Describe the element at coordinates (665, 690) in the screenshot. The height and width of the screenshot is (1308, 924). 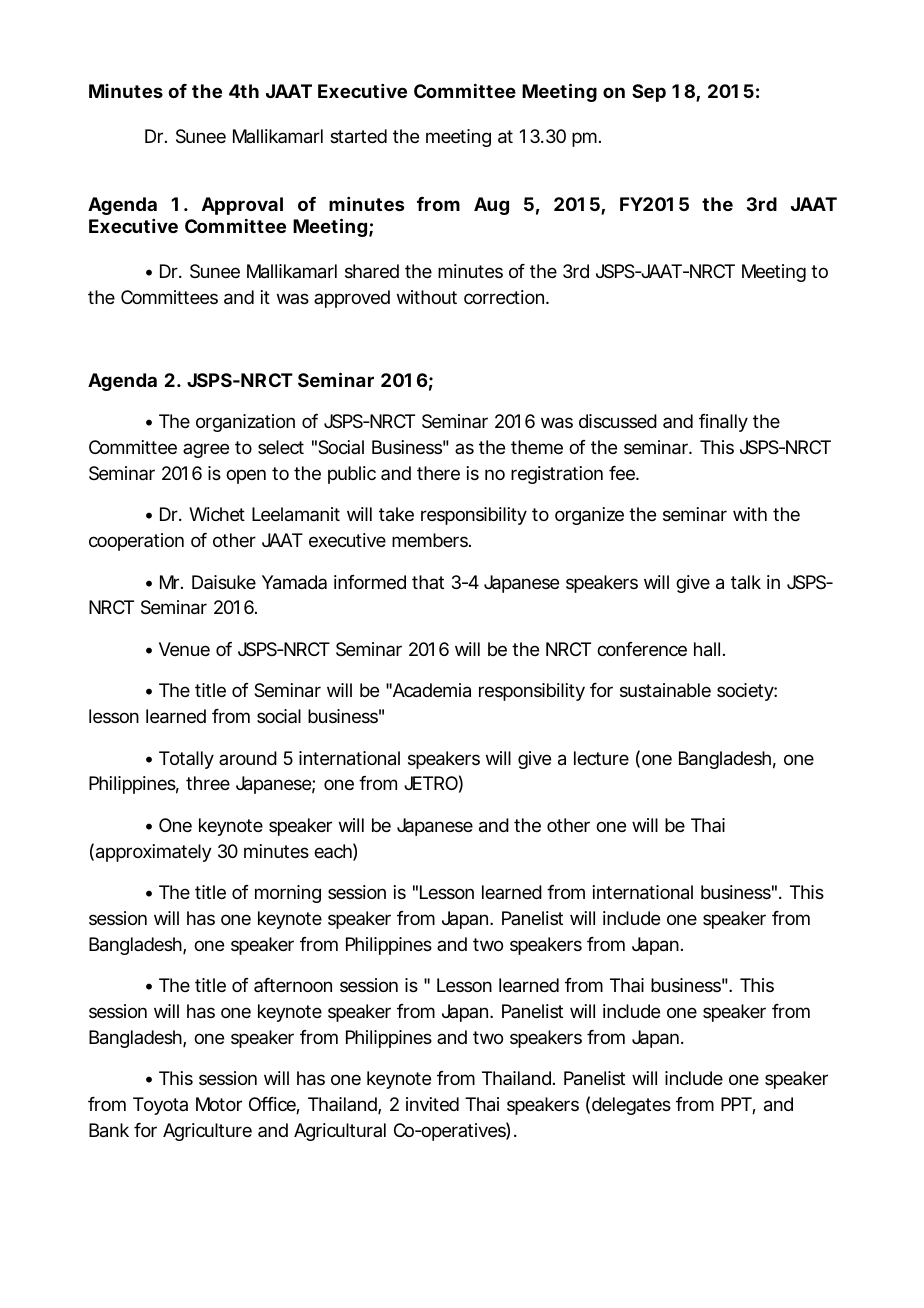
I see `sustainable` at that location.
